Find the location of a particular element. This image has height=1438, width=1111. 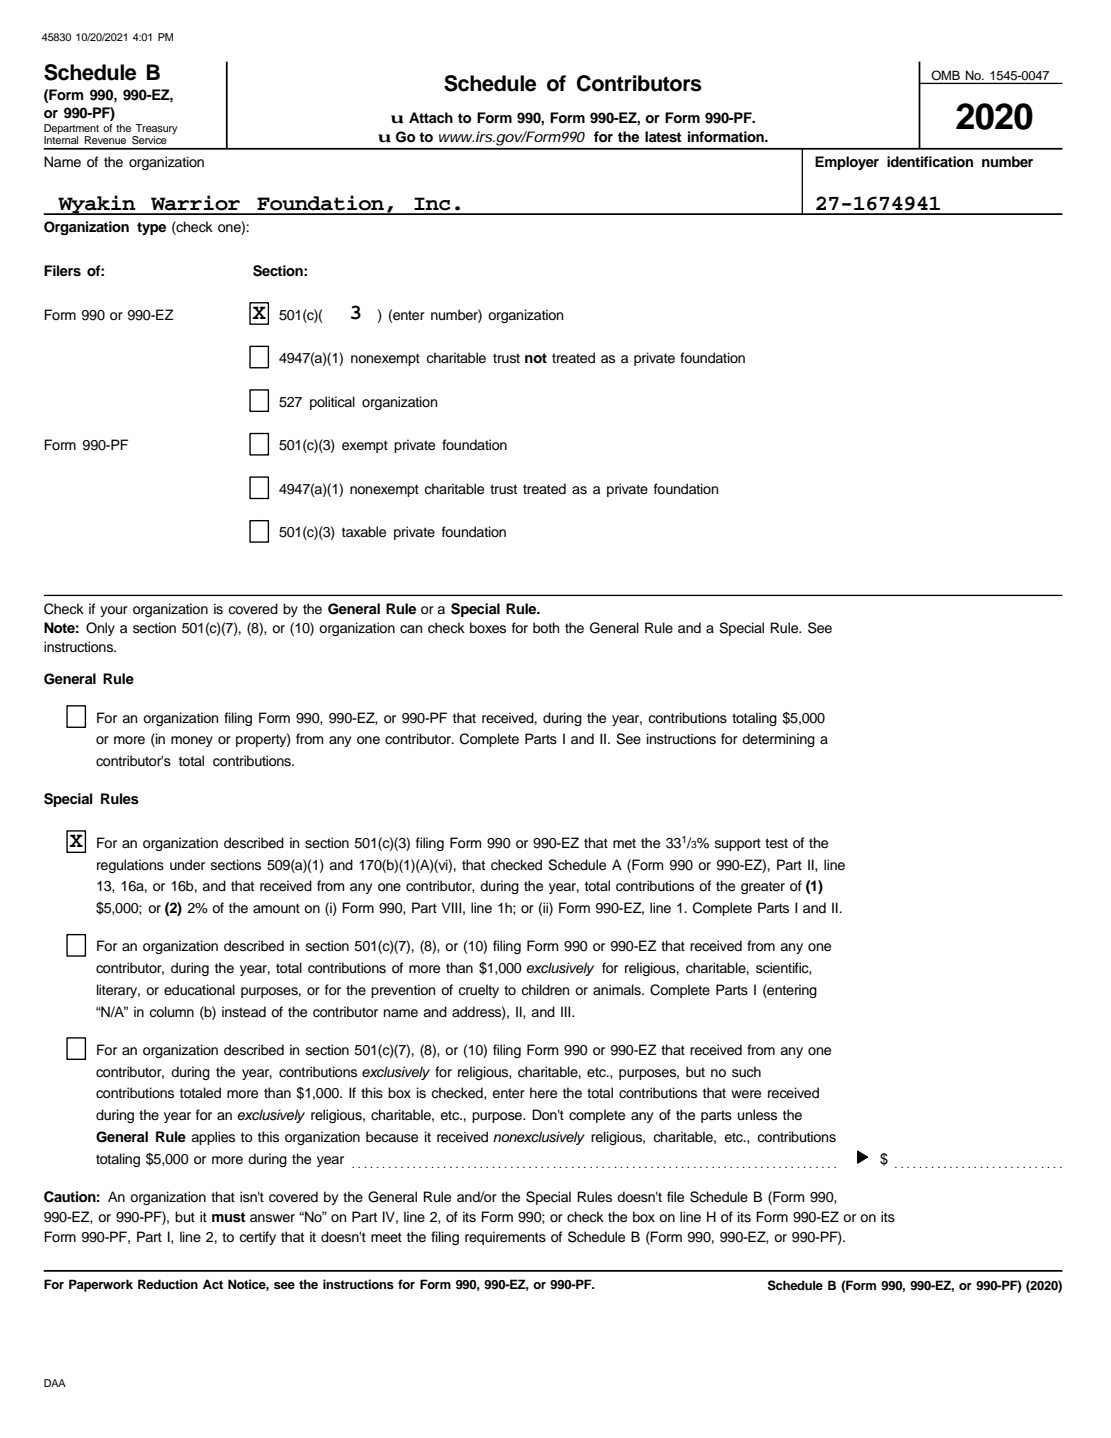

your is located at coordinates (114, 611).
